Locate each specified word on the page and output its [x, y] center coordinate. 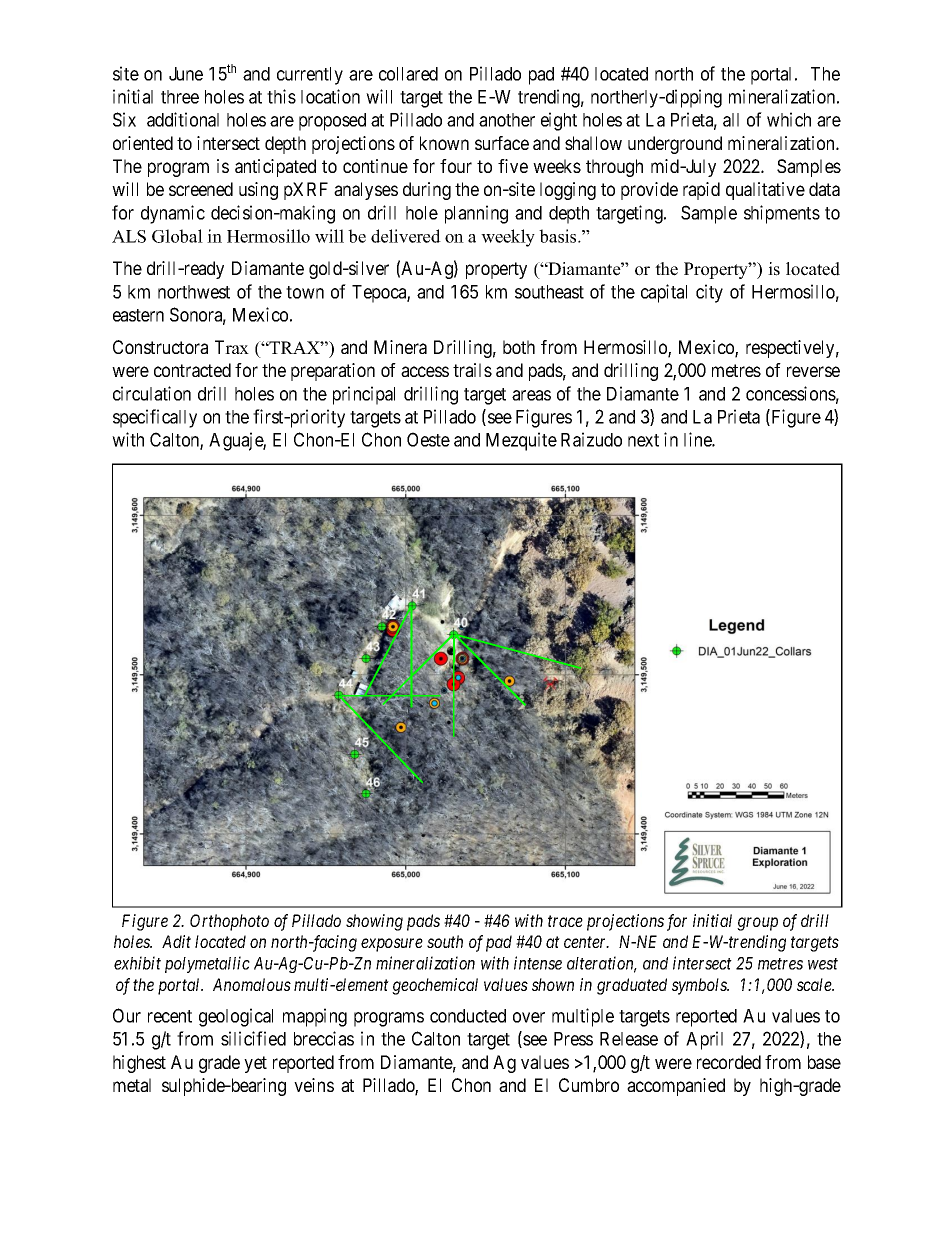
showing [374, 922]
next [643, 440]
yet [255, 1064]
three [180, 97]
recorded [729, 1062]
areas [531, 395]
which [789, 119]
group [757, 924]
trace [565, 921]
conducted [468, 1016]
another [507, 120]
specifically [155, 418]
